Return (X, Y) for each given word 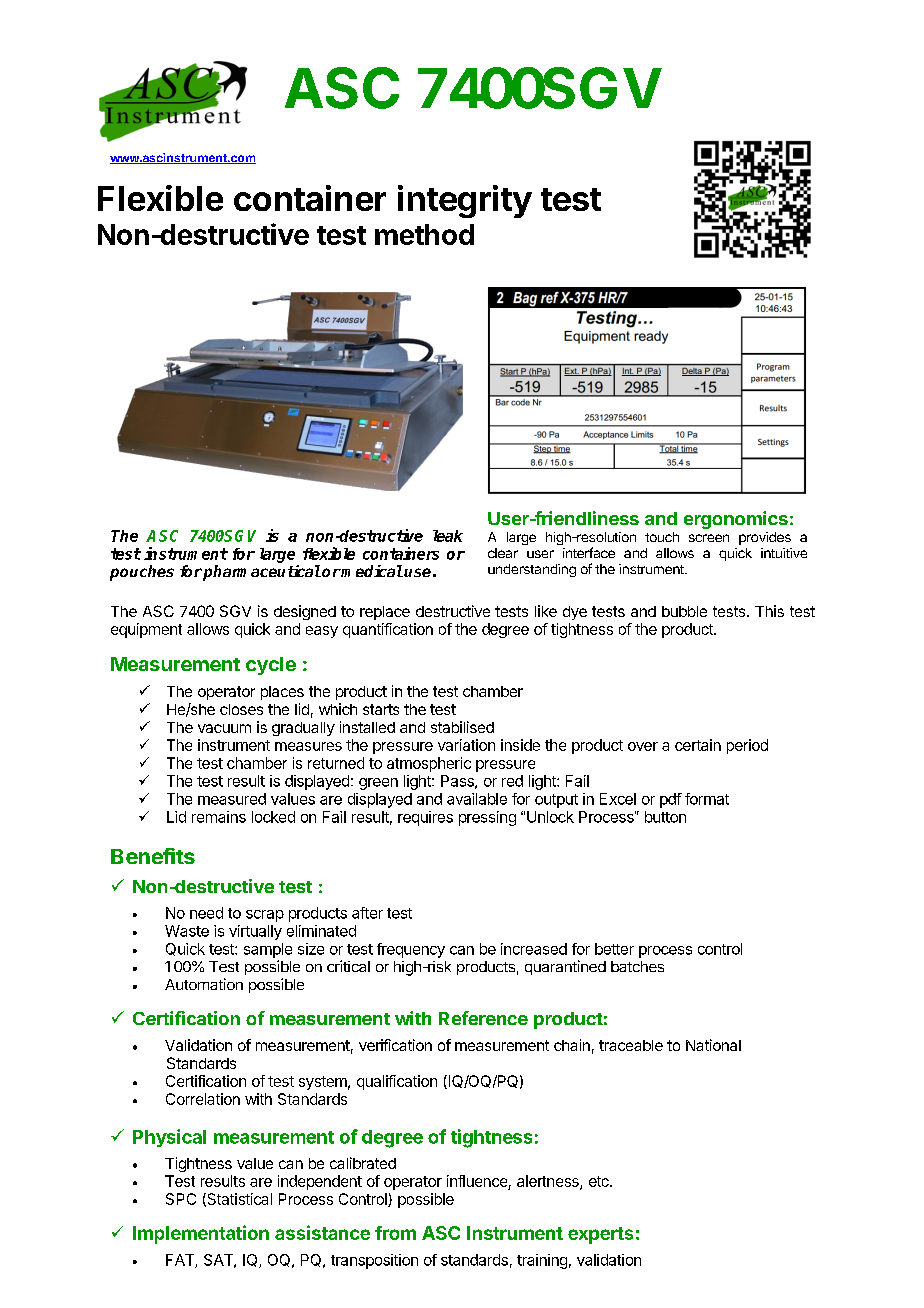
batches (637, 966)
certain (698, 745)
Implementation (201, 1234)
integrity (465, 201)
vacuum (224, 728)
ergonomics (736, 520)
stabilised (462, 727)
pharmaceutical (262, 573)
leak (448, 536)
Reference (483, 1018)
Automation (204, 984)
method (424, 234)
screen (709, 538)
